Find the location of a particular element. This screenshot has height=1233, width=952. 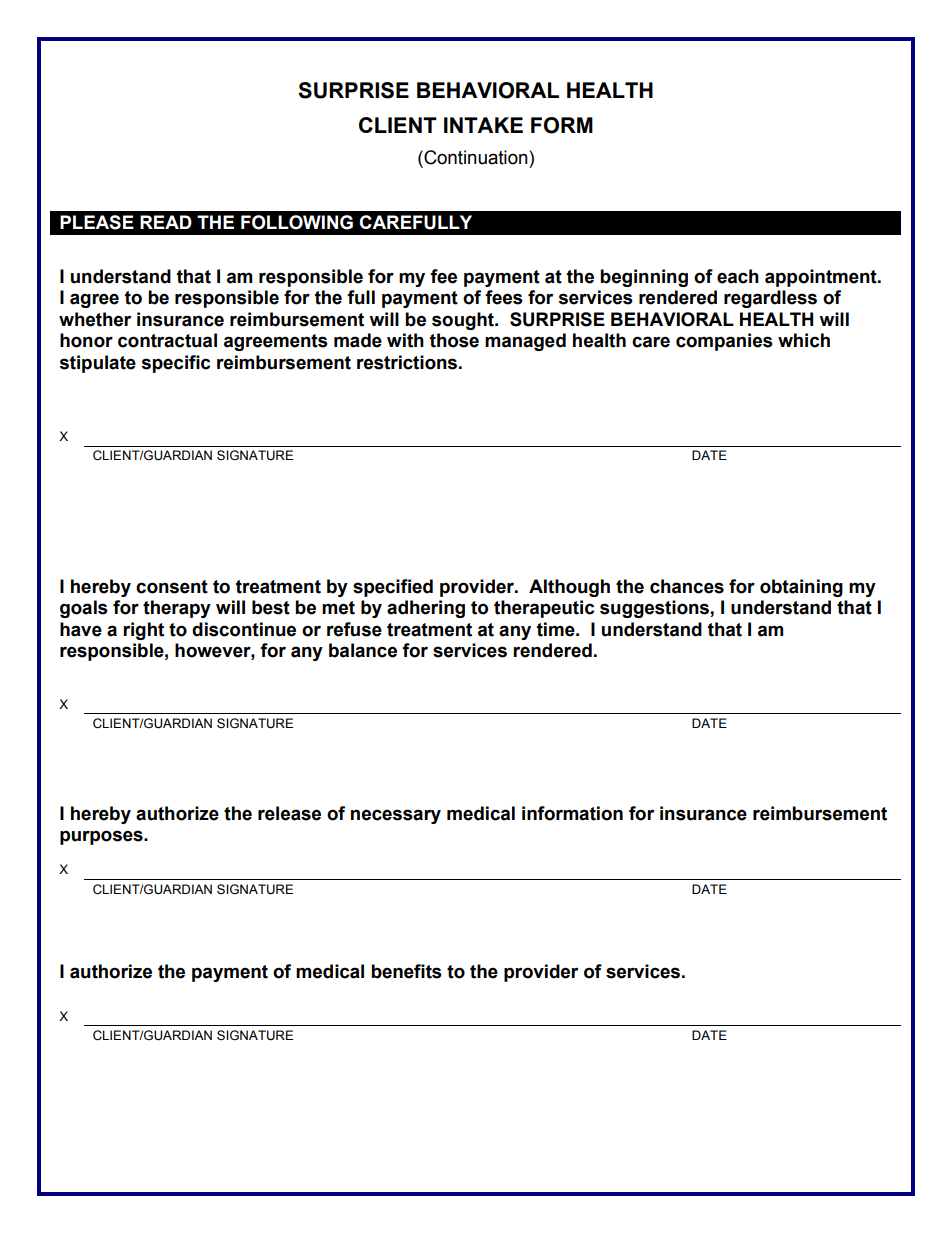

Continuation is located at coordinates (476, 157).
